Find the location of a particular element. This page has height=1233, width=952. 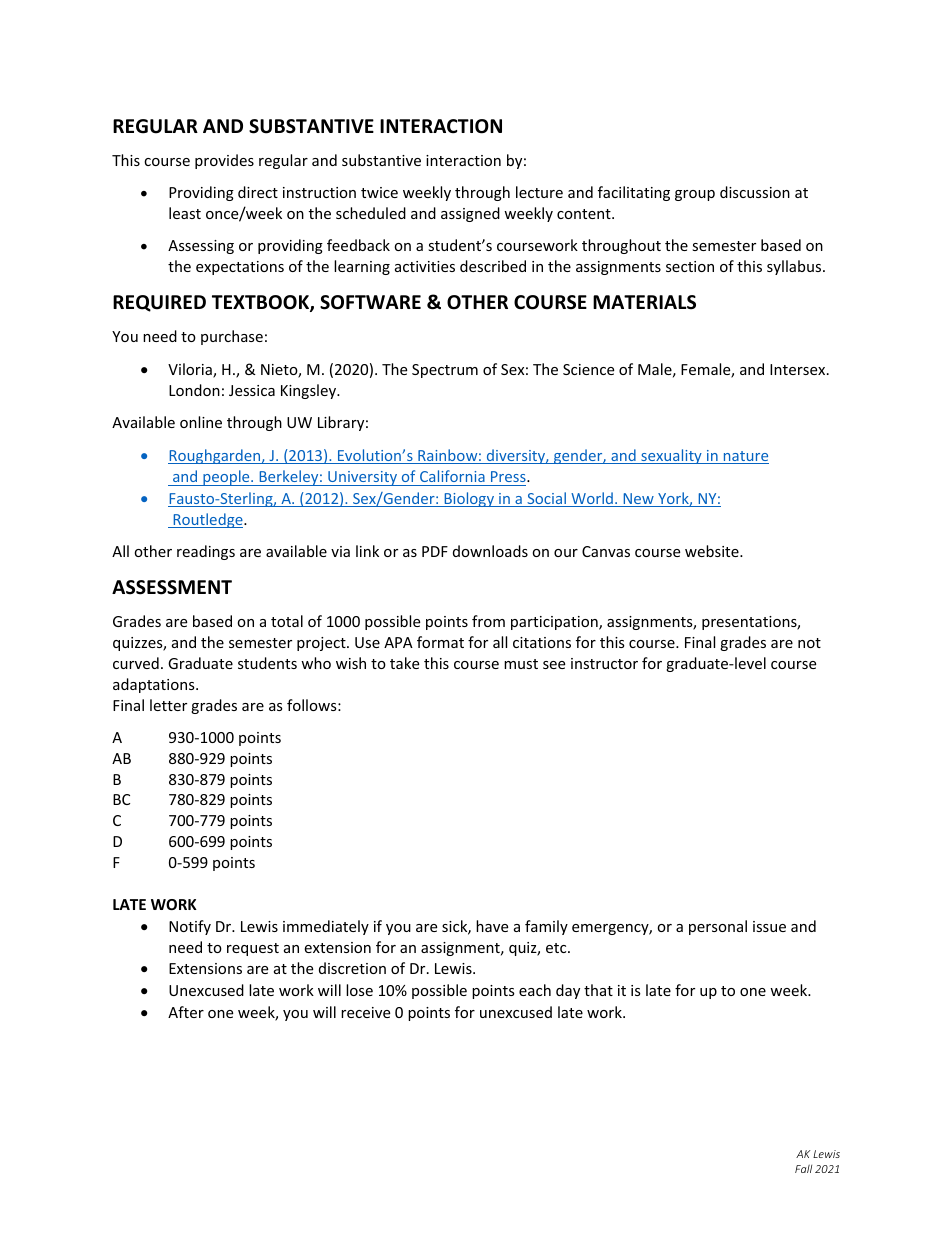

London is located at coordinates (194, 390).
